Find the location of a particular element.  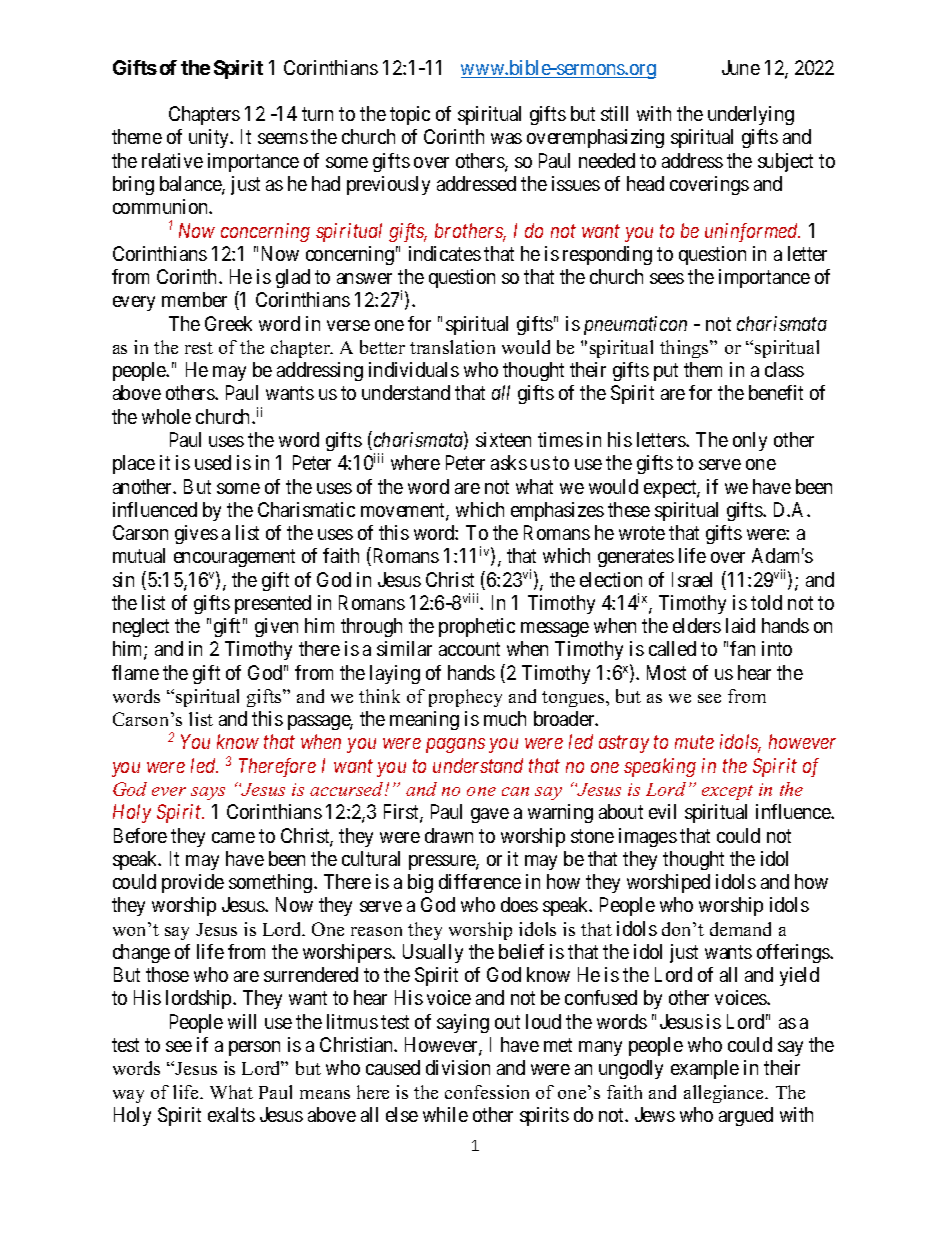

Israel is located at coordinates (692, 579).
